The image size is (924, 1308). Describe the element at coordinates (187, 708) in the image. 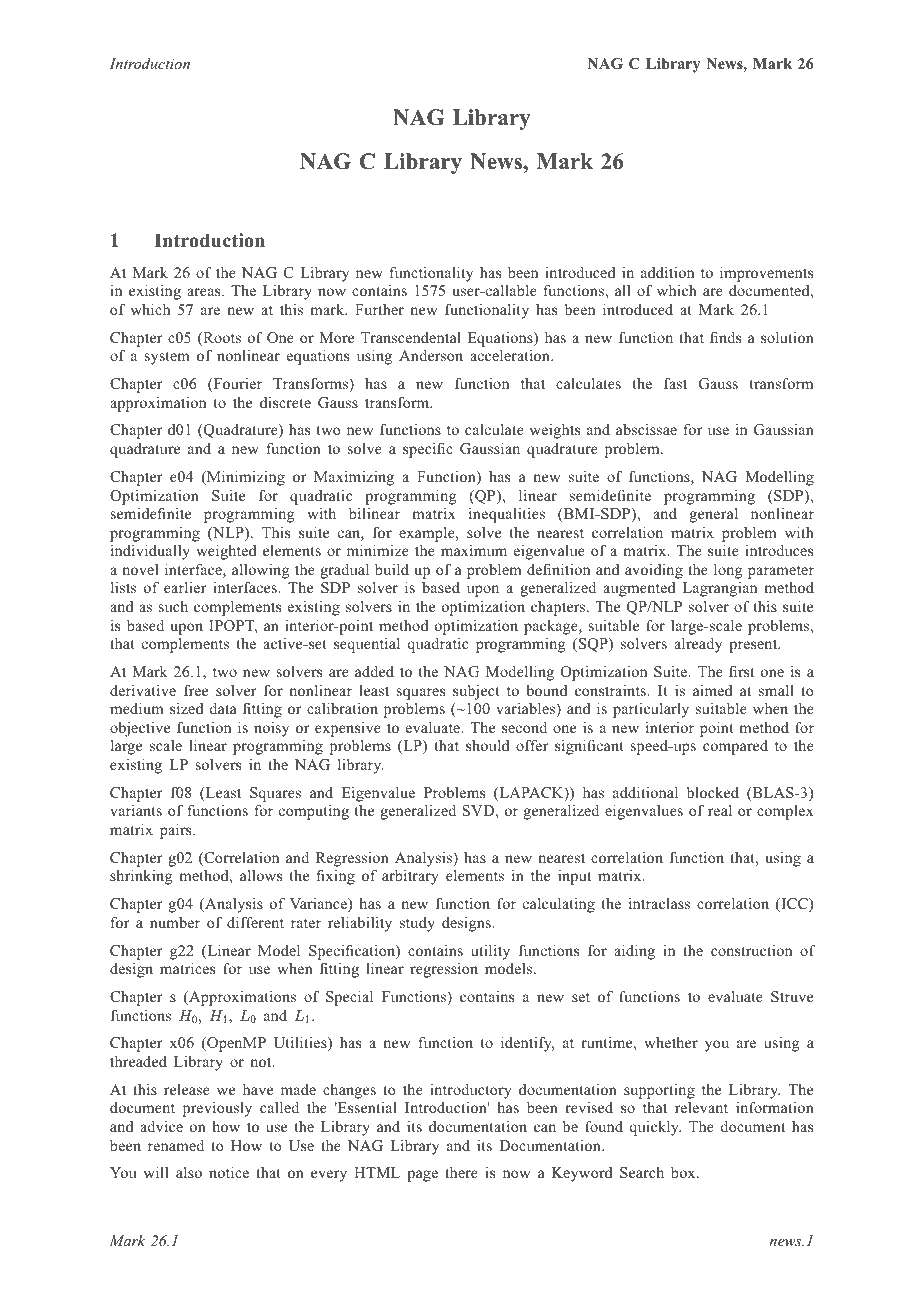

I see `sized` at that location.
